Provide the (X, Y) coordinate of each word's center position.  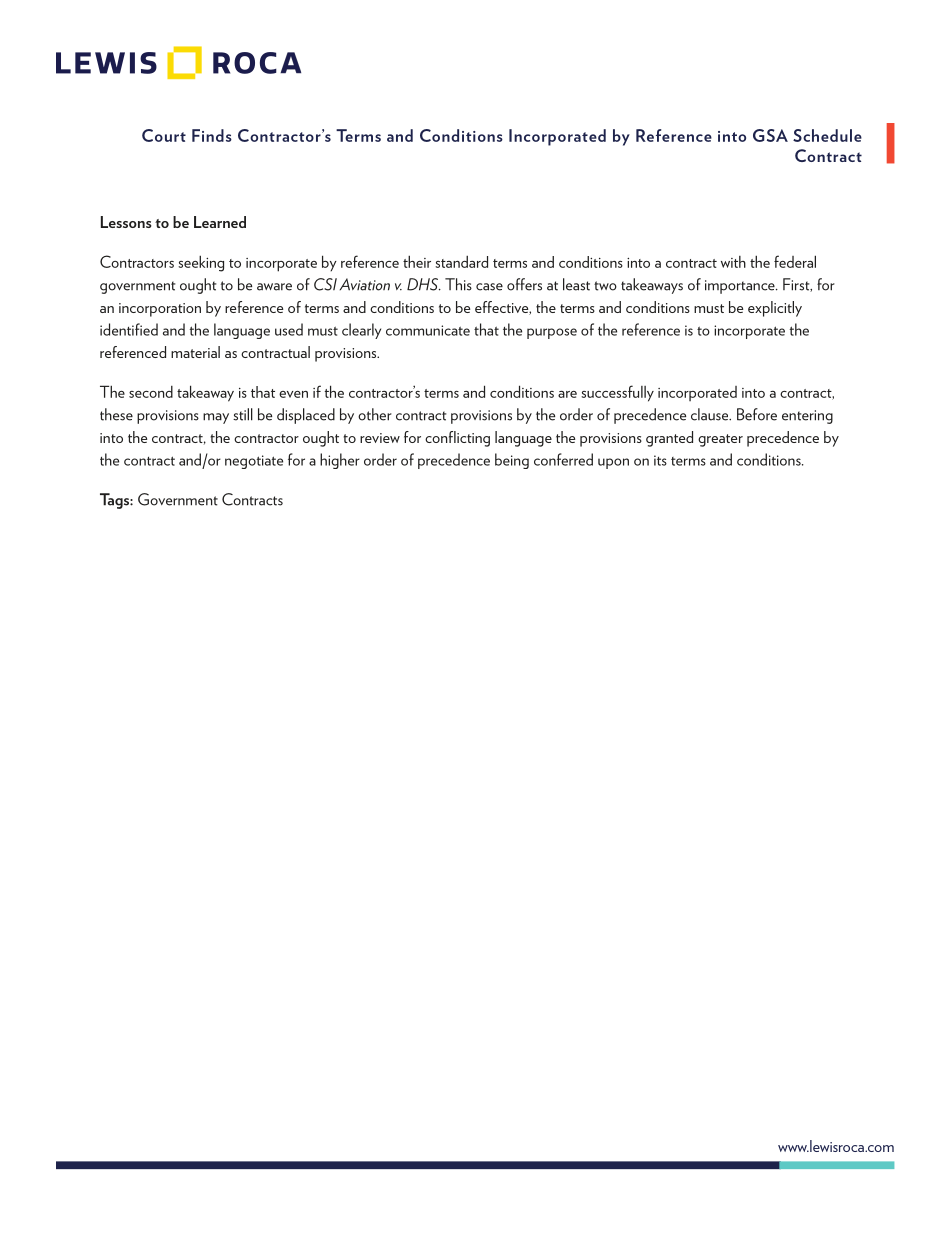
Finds (212, 135)
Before (757, 414)
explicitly (775, 309)
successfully (617, 393)
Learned (220, 222)
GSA (770, 135)
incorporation (160, 310)
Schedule (827, 135)
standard (461, 262)
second (151, 392)
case (489, 287)
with (733, 262)
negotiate (254, 462)
